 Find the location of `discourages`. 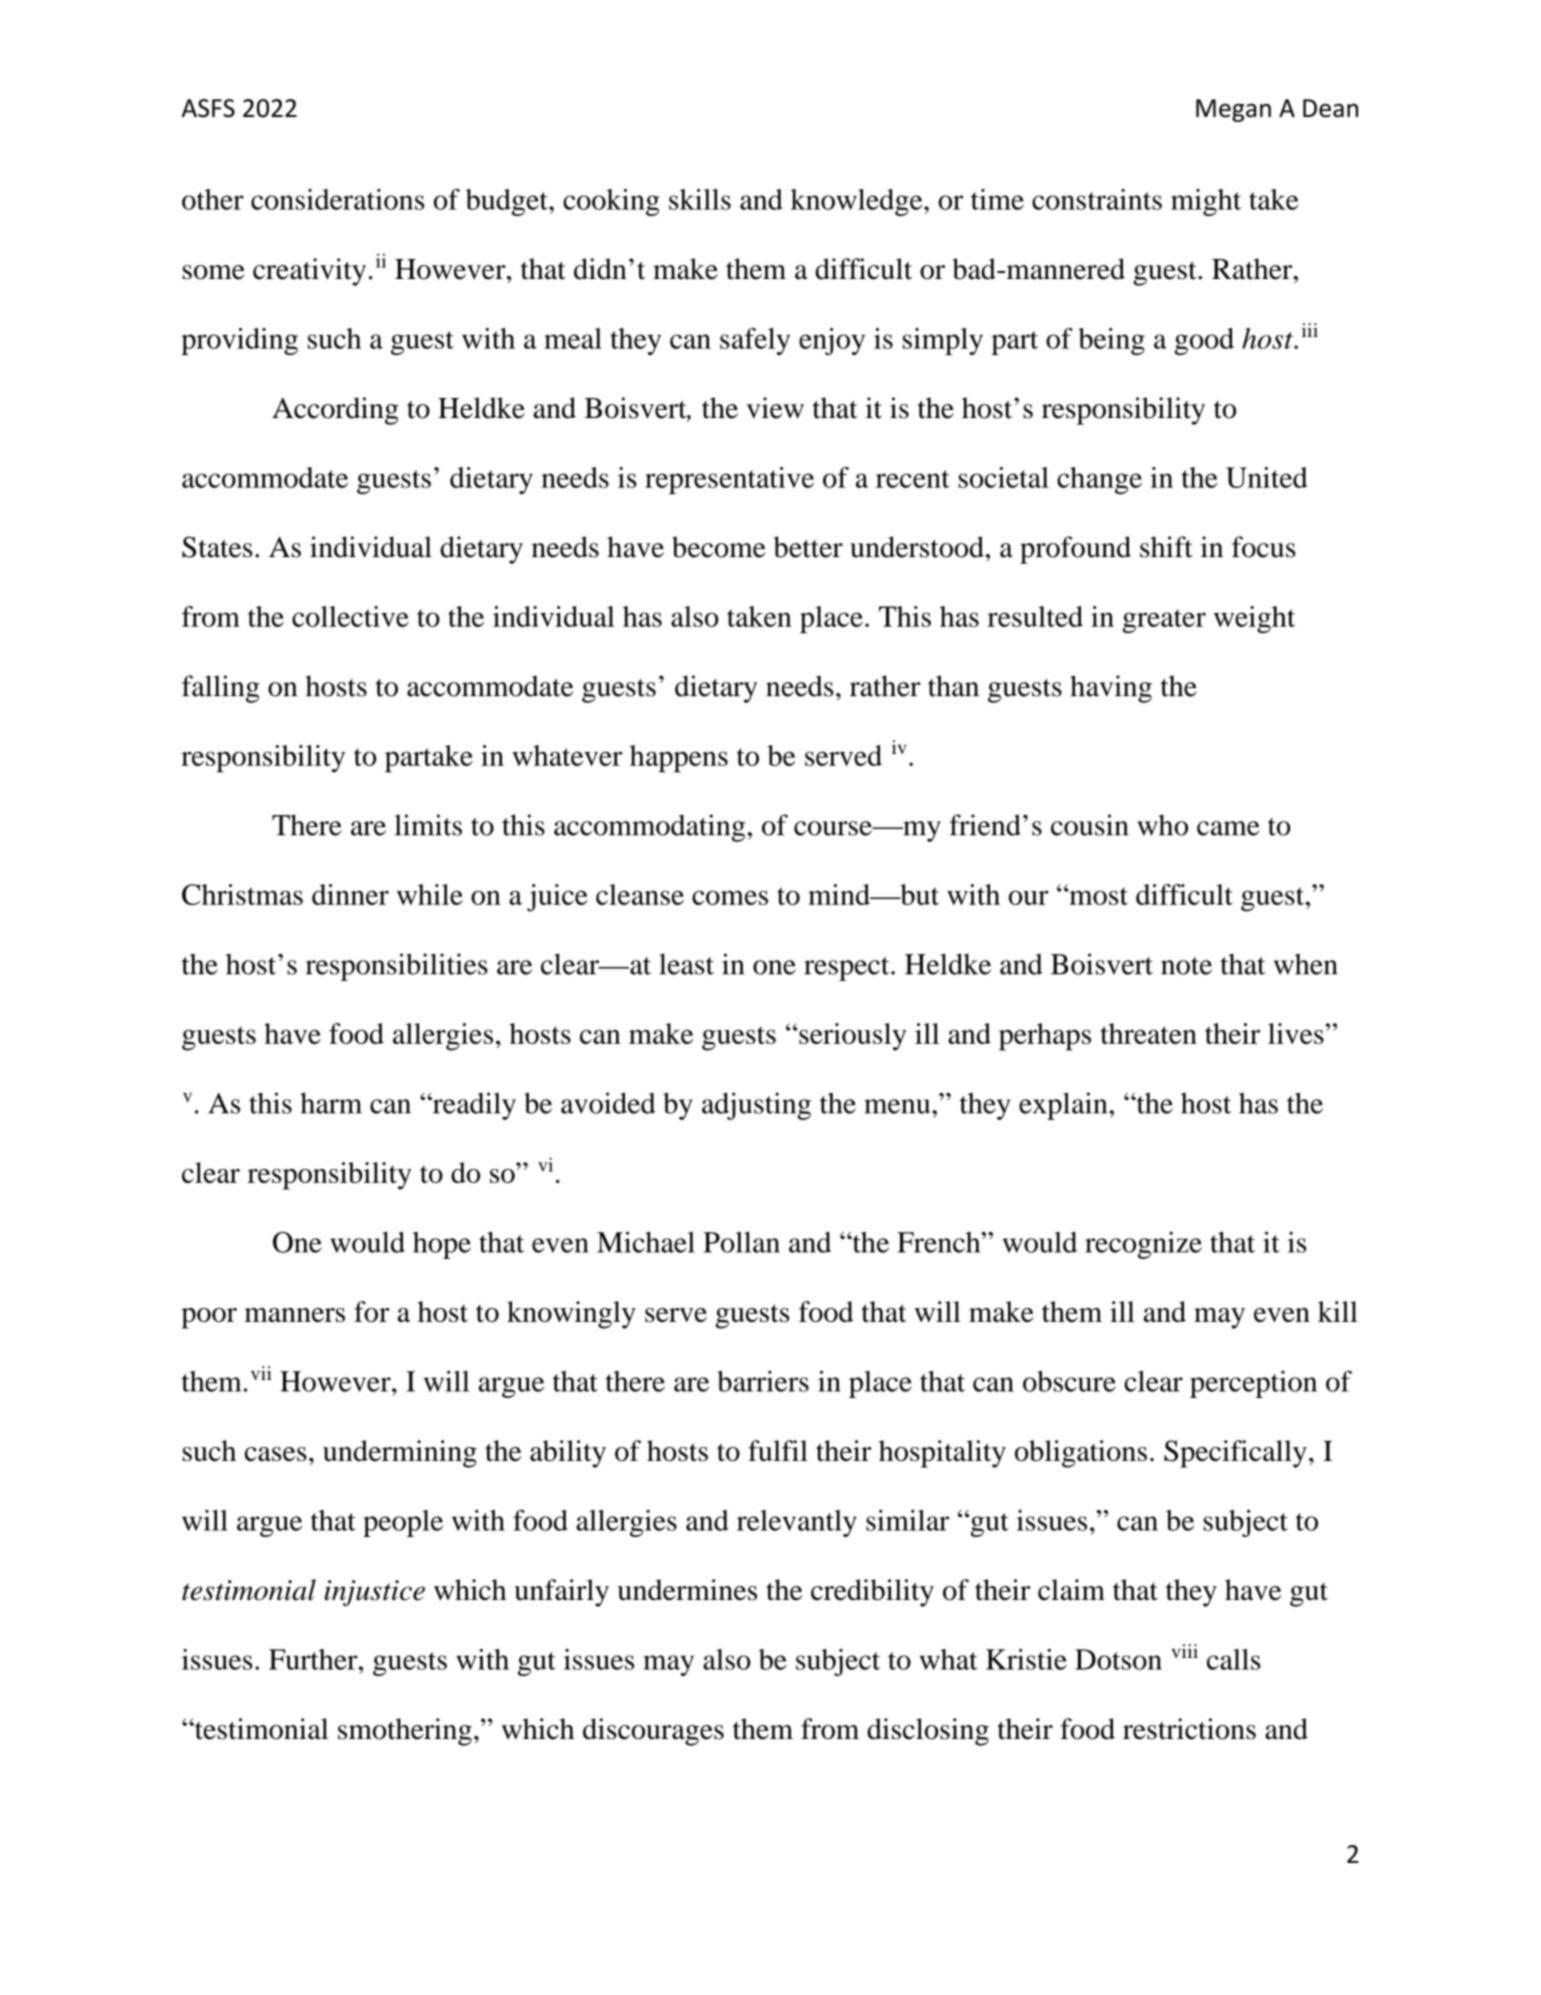

discourages is located at coordinates (653, 1732).
